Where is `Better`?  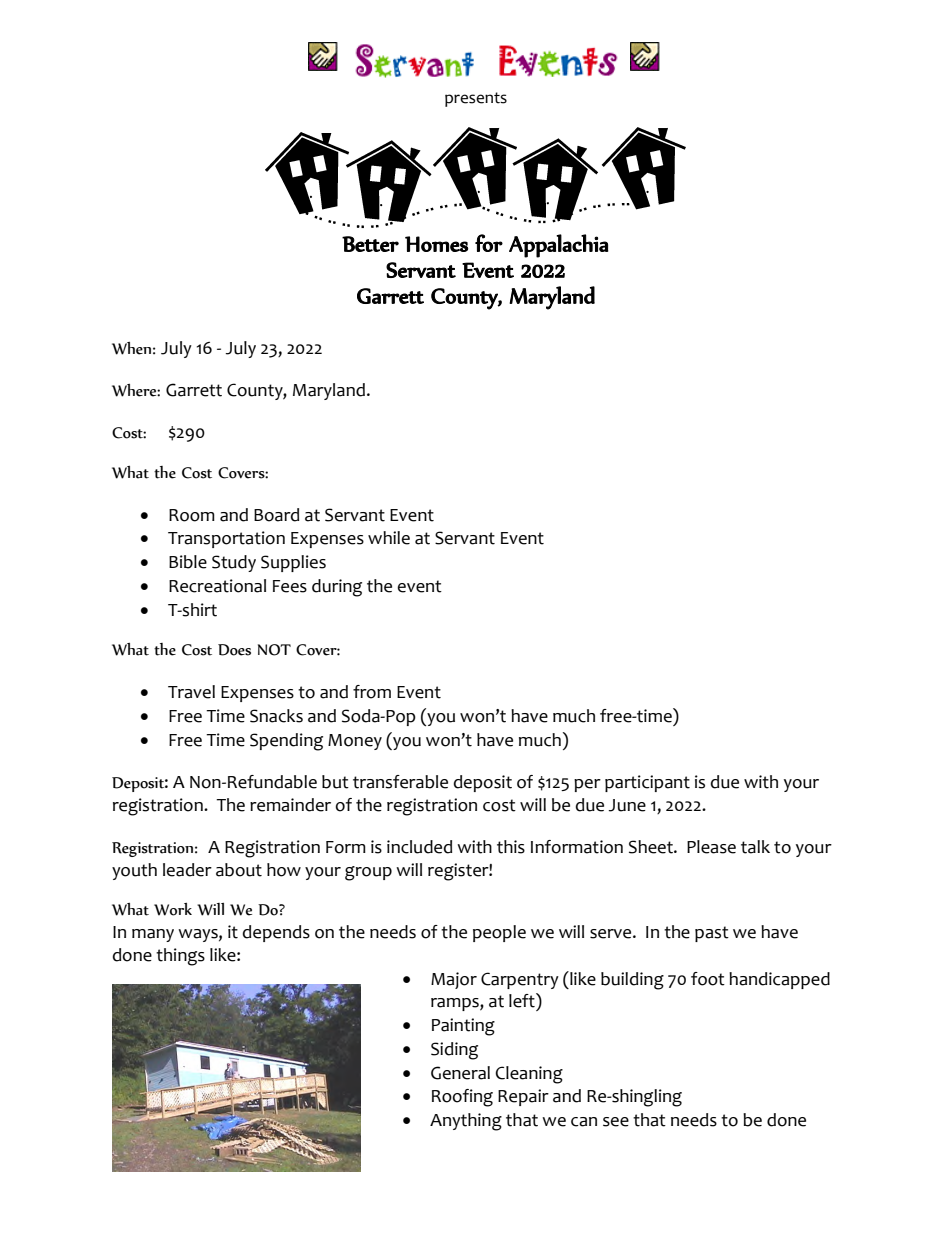 Better is located at coordinates (370, 244).
